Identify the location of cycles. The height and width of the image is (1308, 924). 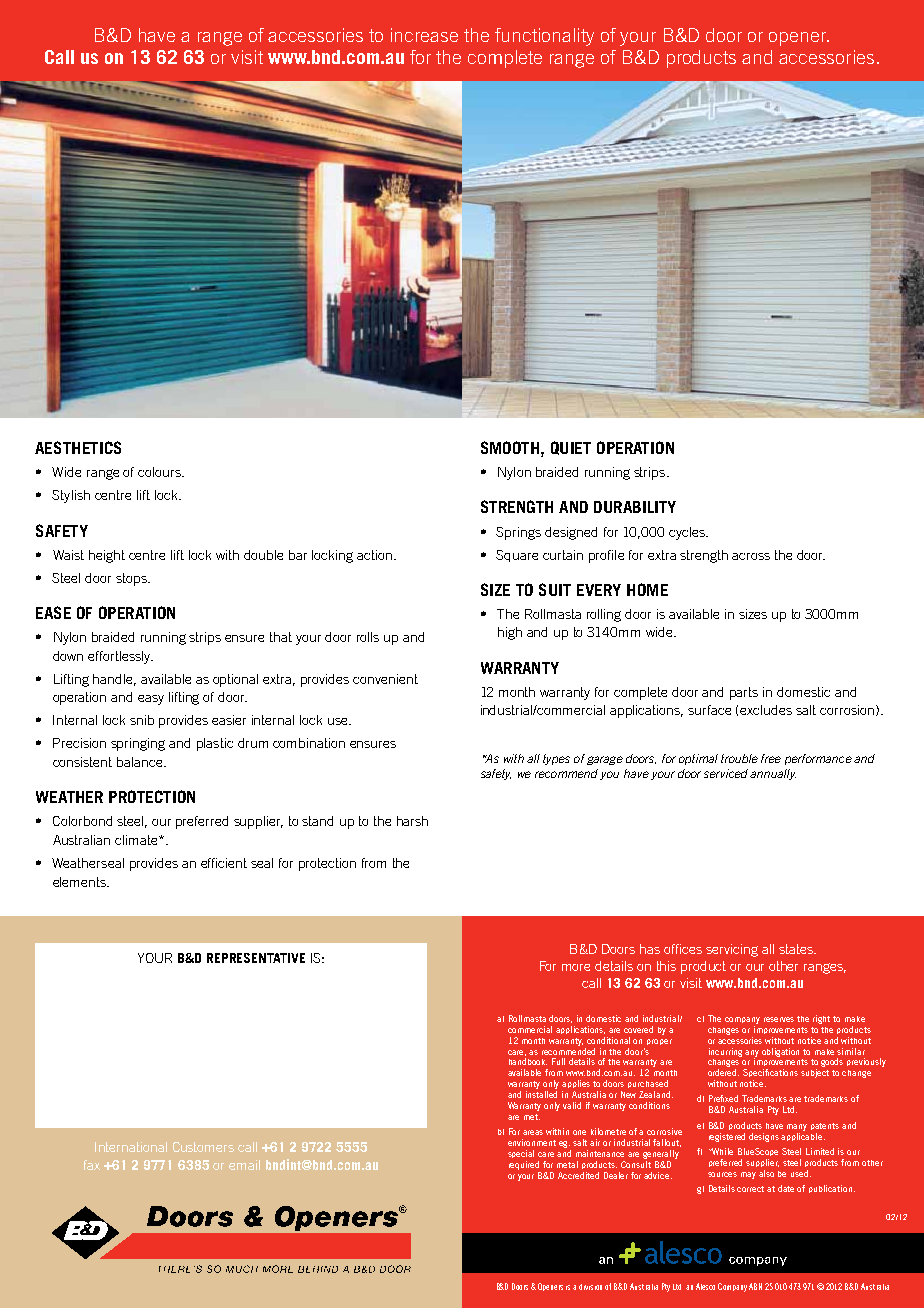
(688, 533).
